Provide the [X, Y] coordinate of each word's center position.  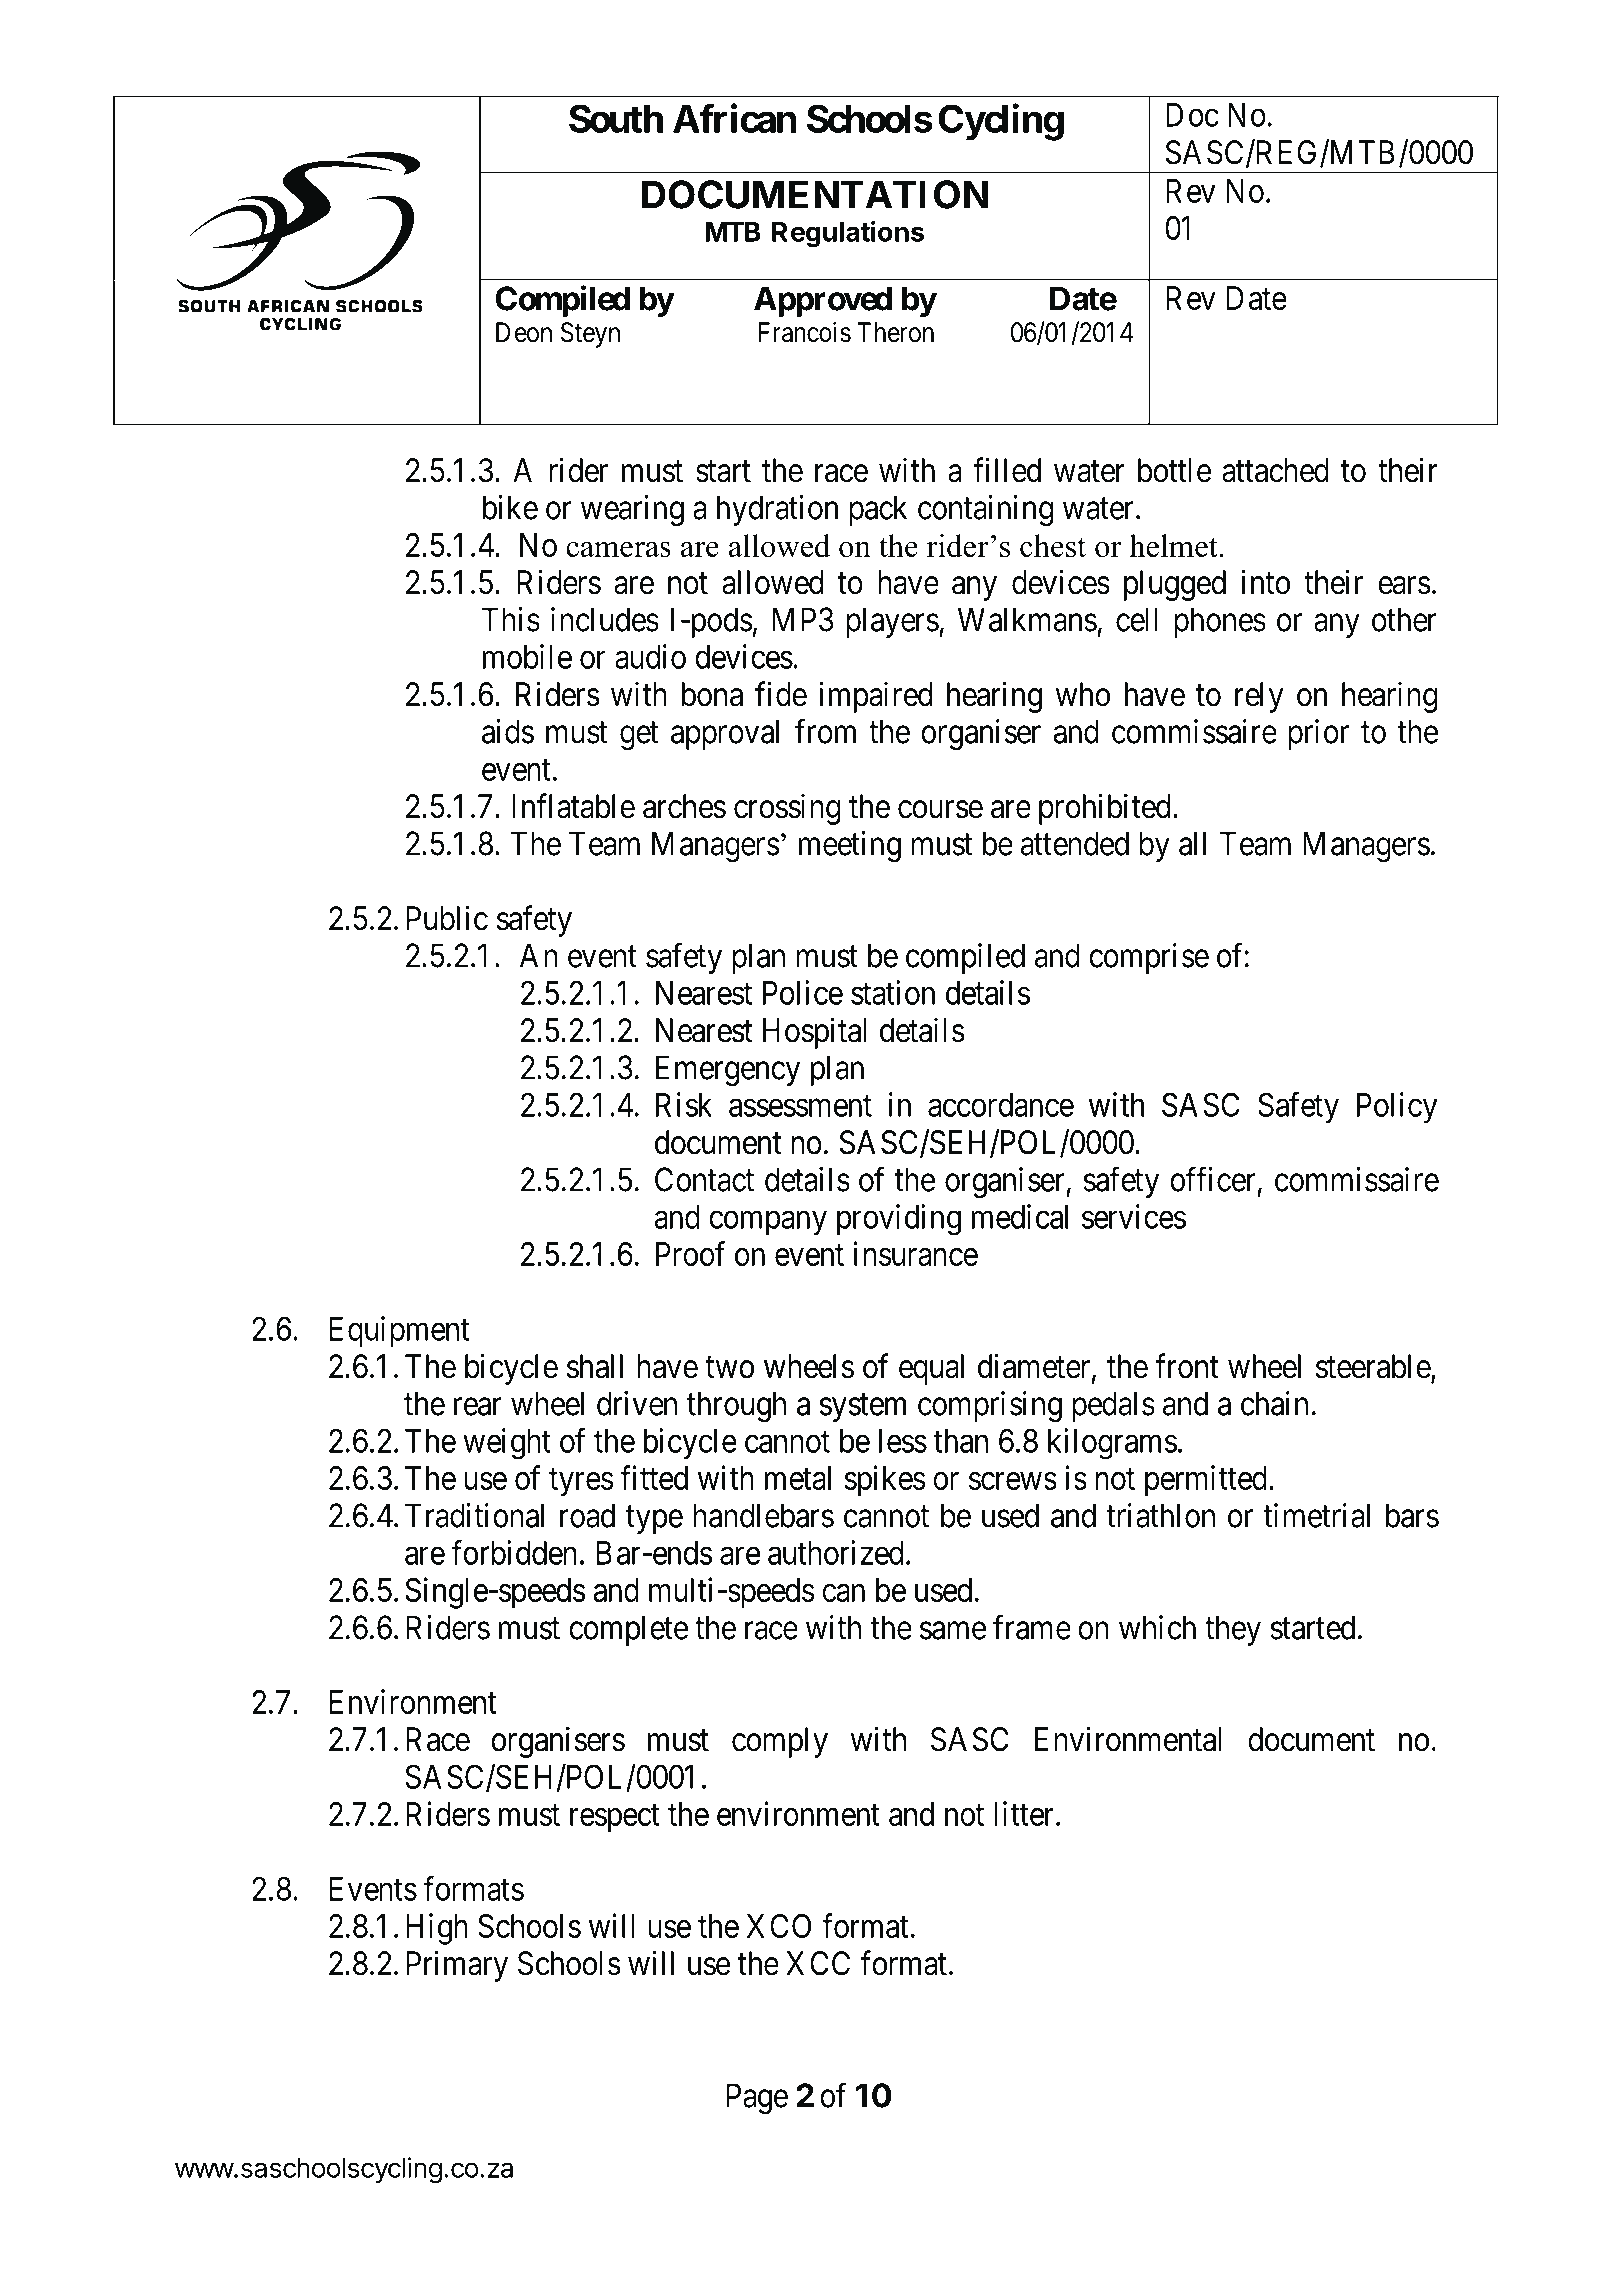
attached [1275, 470]
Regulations [848, 234]
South [616, 118]
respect [615, 1819]
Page [757, 2099]
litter [1025, 1813]
